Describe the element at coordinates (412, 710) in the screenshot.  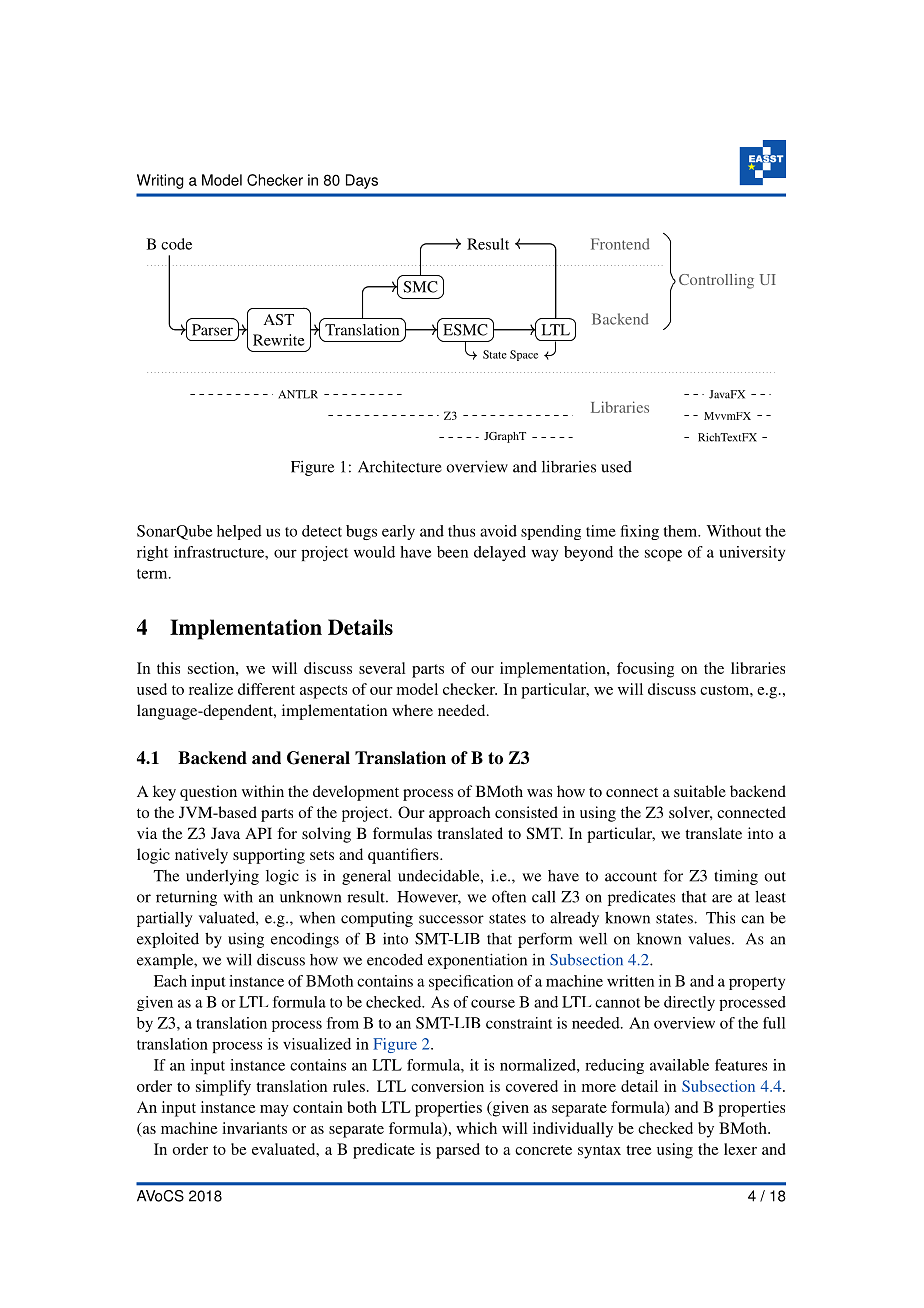
I see `where` at that location.
